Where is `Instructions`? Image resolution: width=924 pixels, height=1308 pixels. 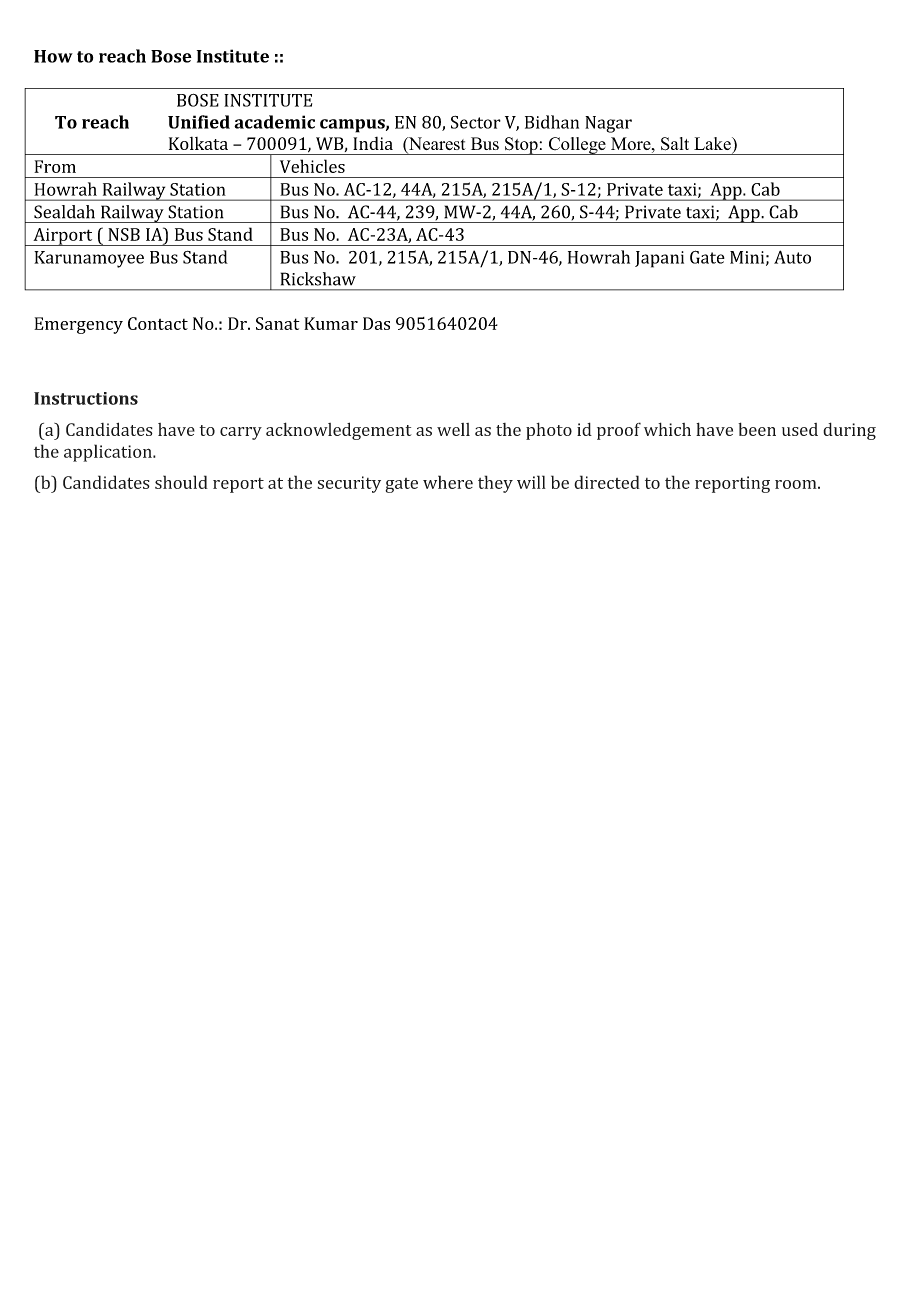
Instructions is located at coordinates (86, 398).
